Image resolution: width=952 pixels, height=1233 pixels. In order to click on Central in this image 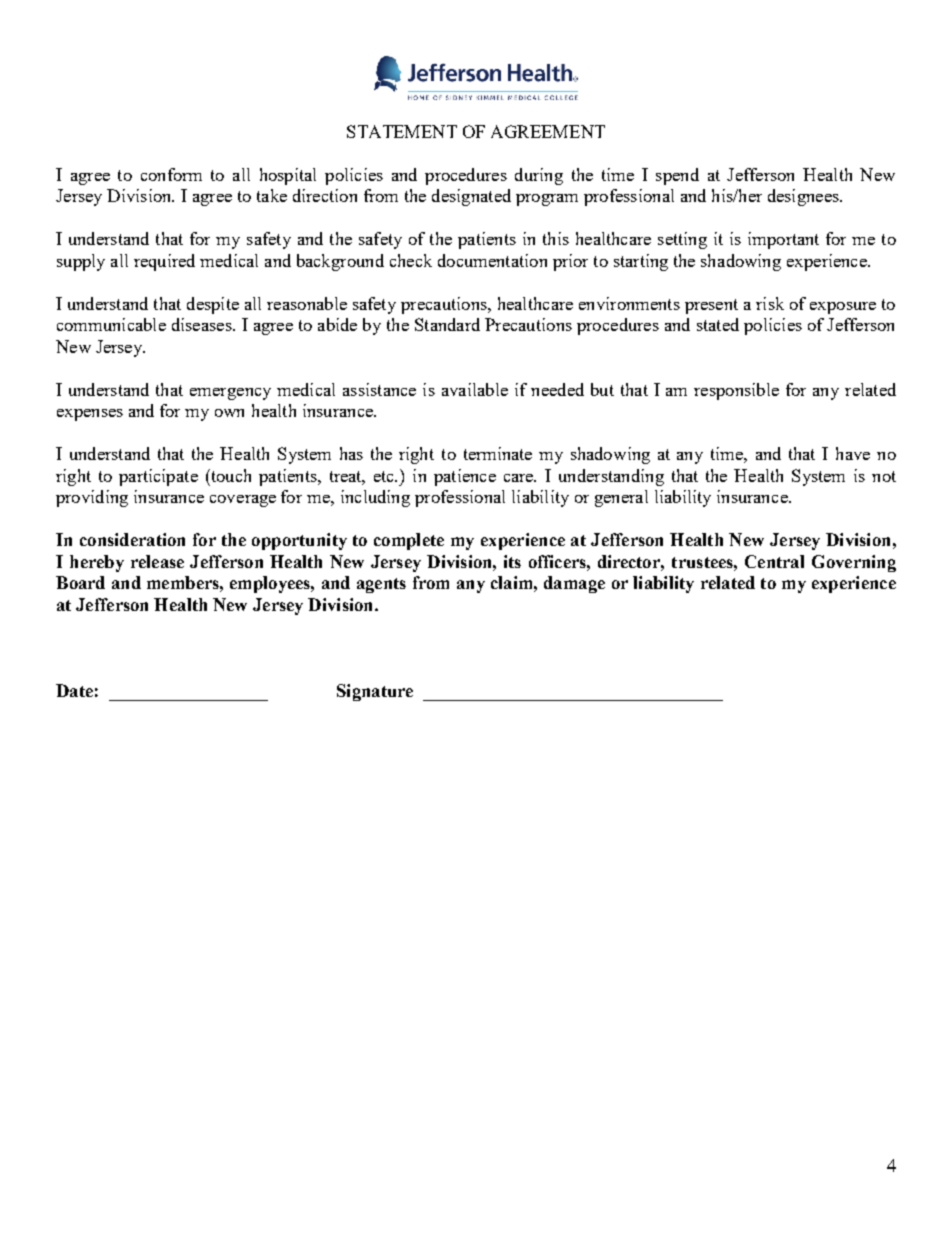, I will do `click(774, 561)`.
